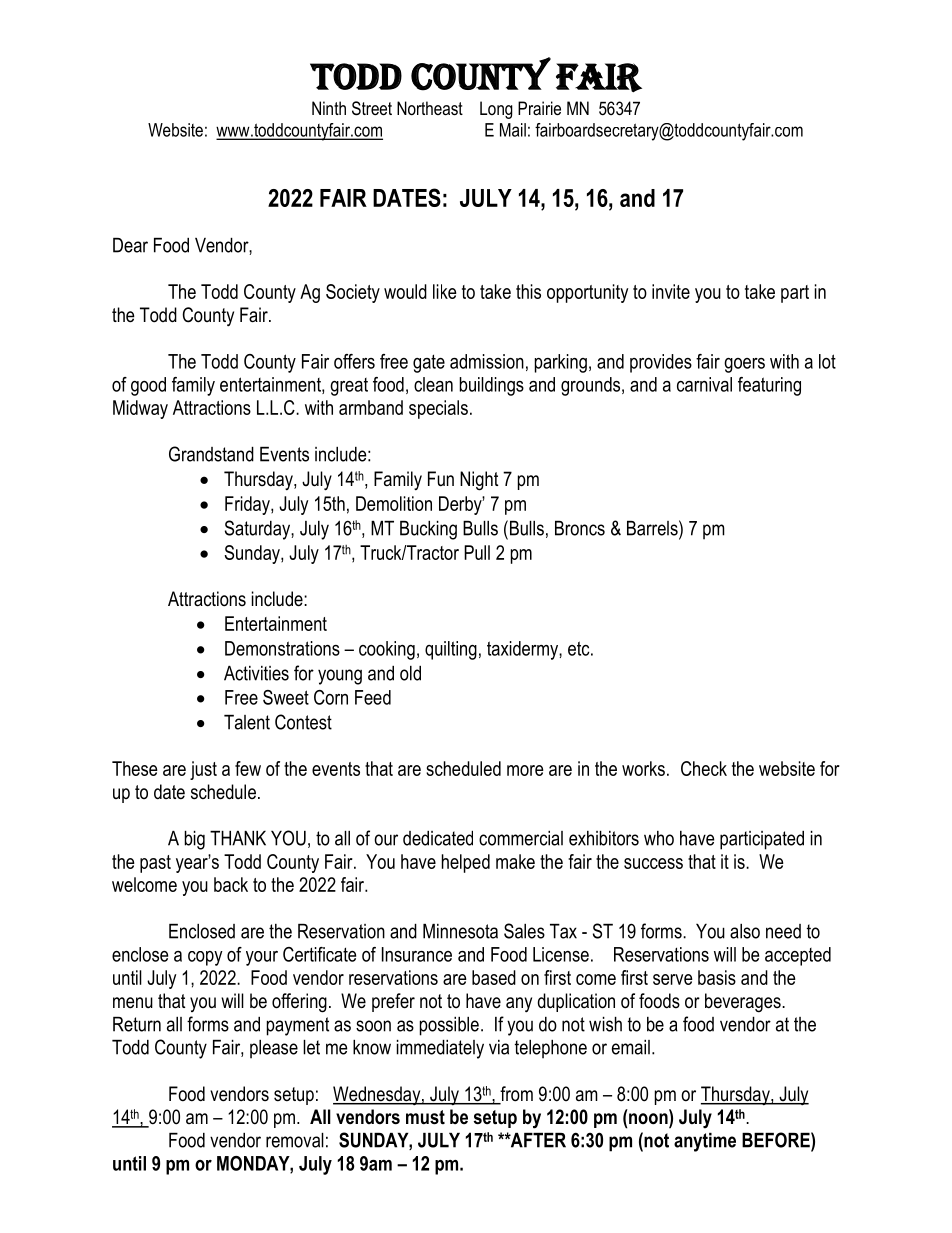  What do you see at coordinates (515, 1095) in the document?
I see `from` at bounding box center [515, 1095].
